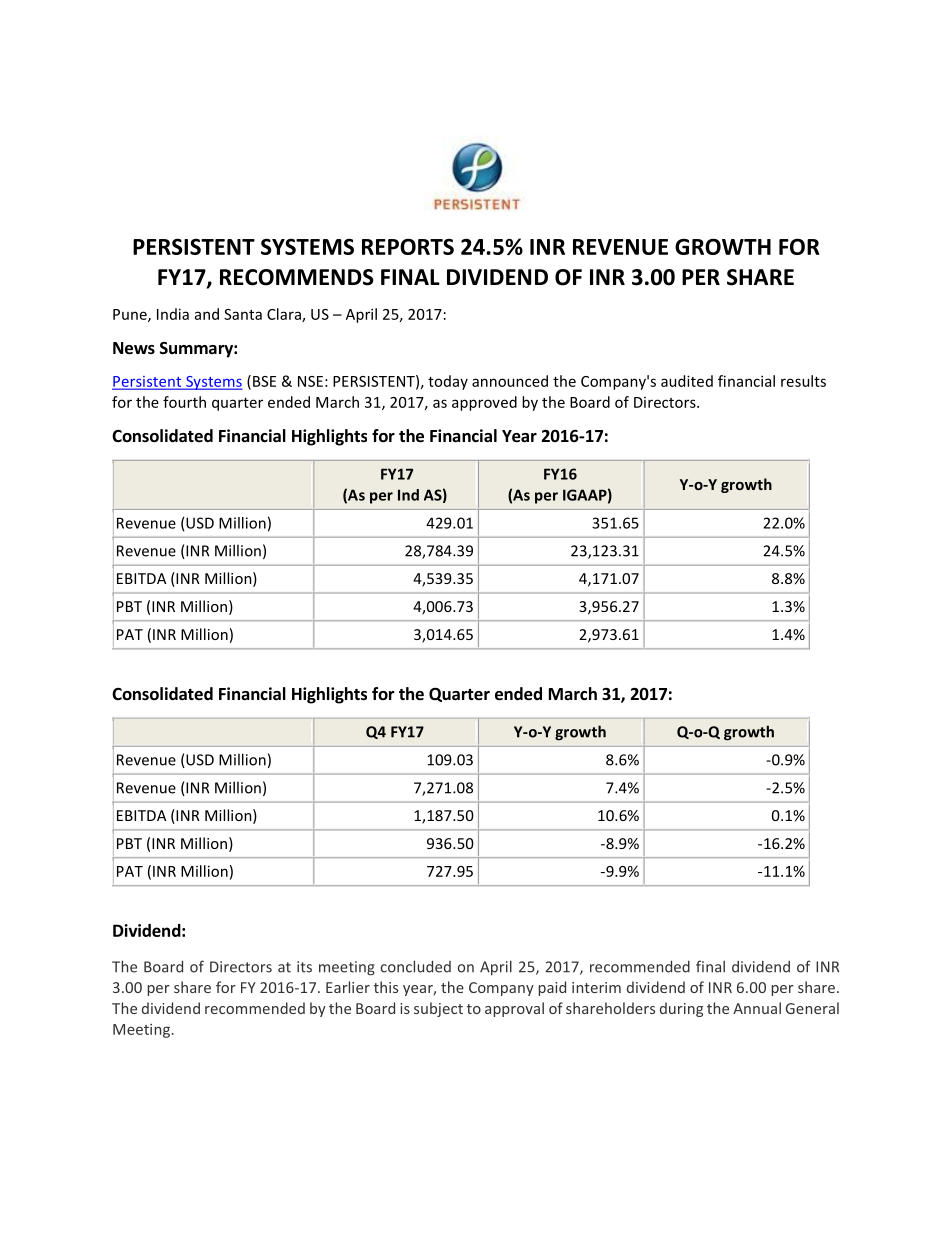 This page has height=1233, width=952. Describe the element at coordinates (687, 381) in the page. I see `audited` at that location.
